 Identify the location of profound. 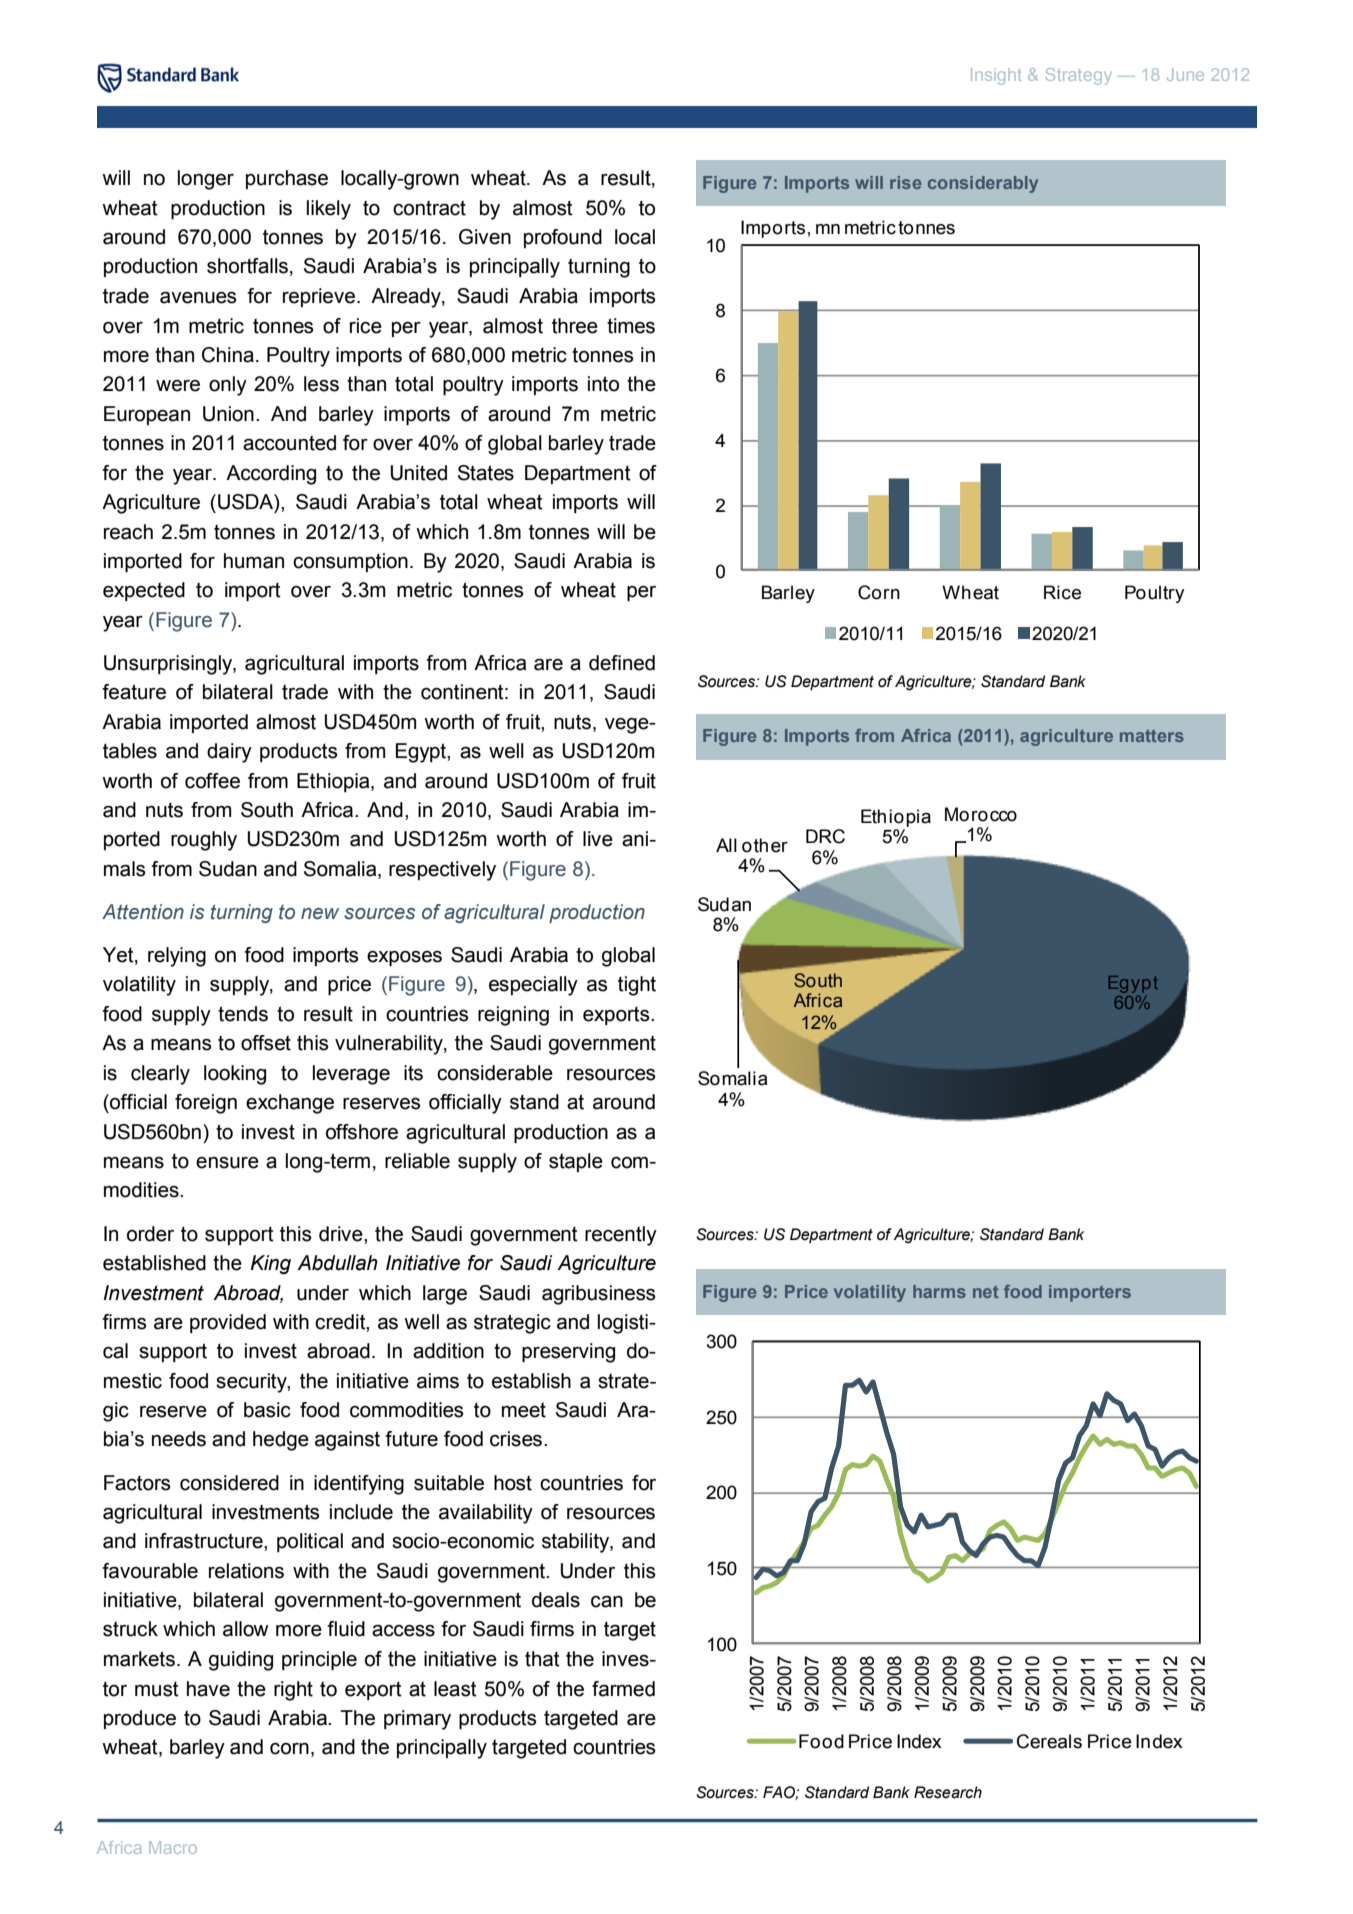
(563, 238).
